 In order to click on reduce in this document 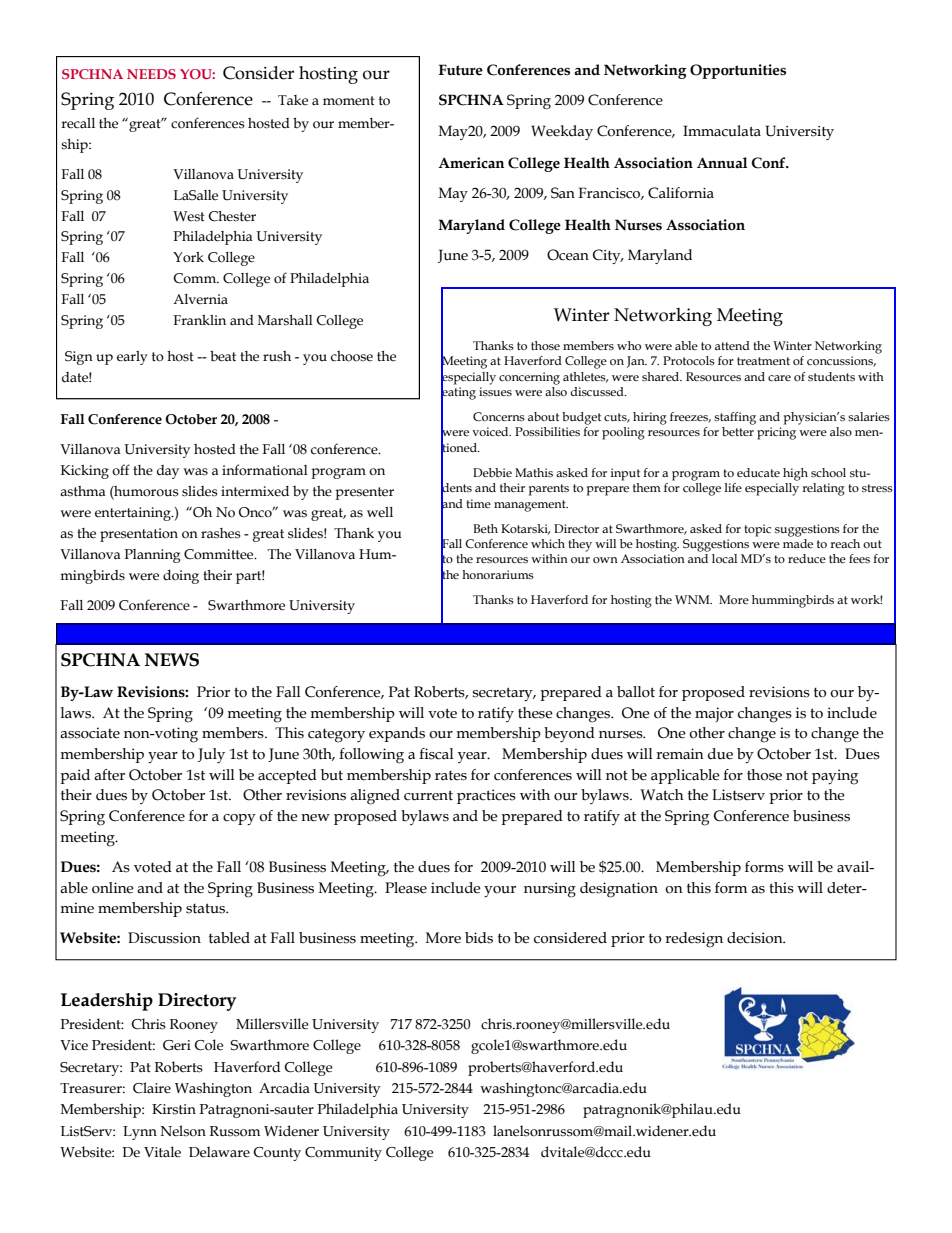, I will do `click(807, 558)`.
